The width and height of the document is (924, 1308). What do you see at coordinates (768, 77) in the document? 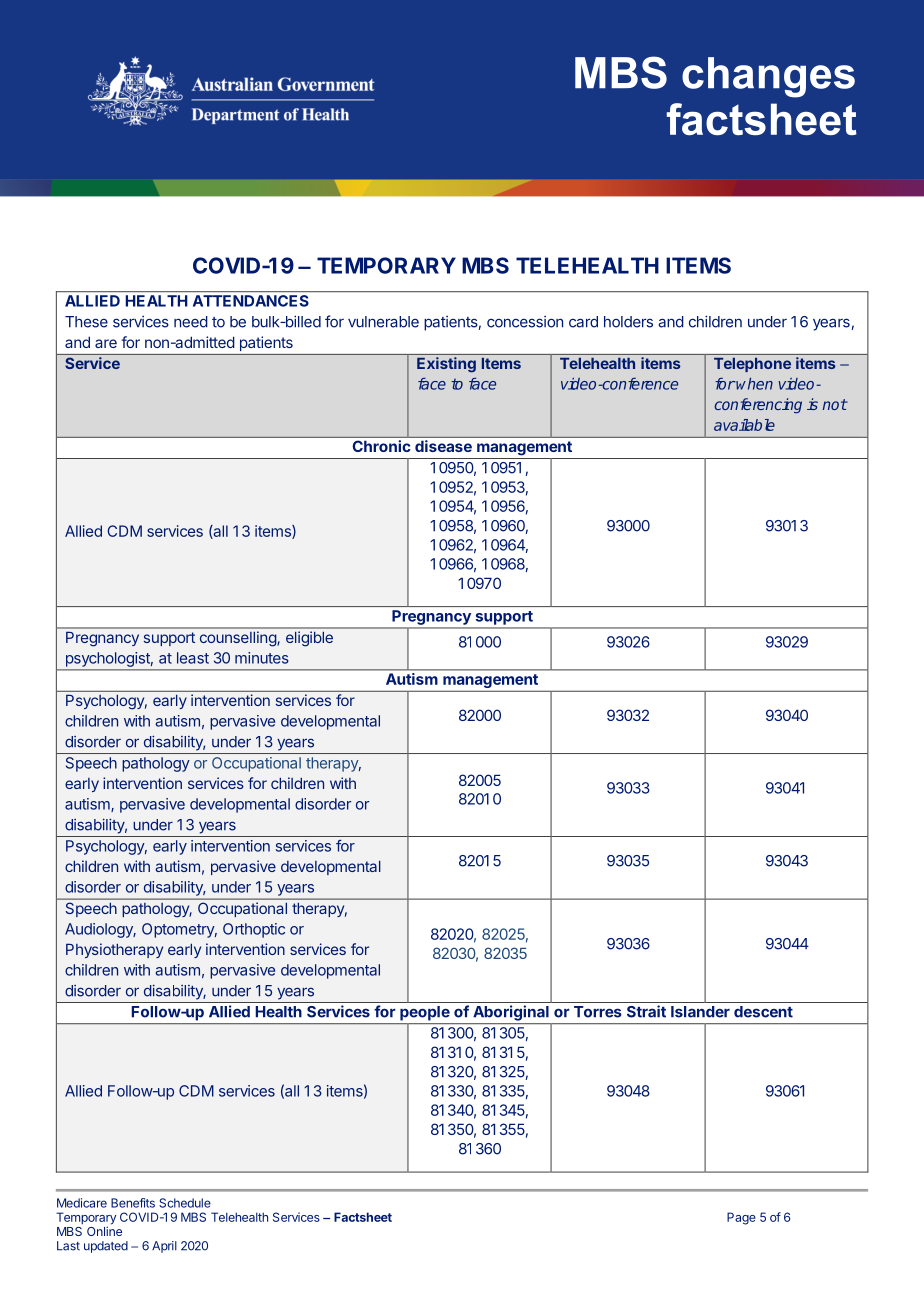
I see `changes` at bounding box center [768, 77].
